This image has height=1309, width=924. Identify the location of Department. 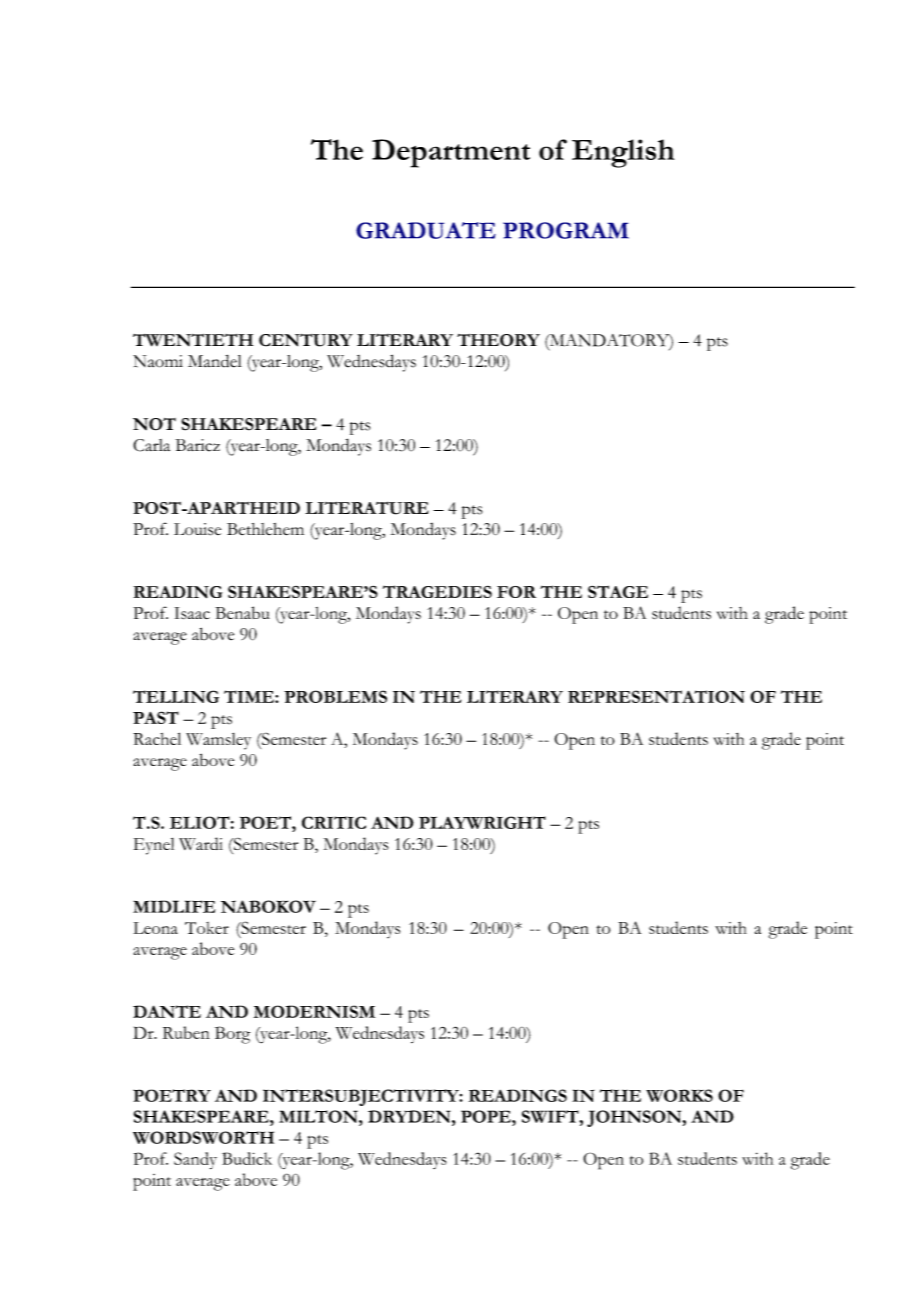
(451, 153).
